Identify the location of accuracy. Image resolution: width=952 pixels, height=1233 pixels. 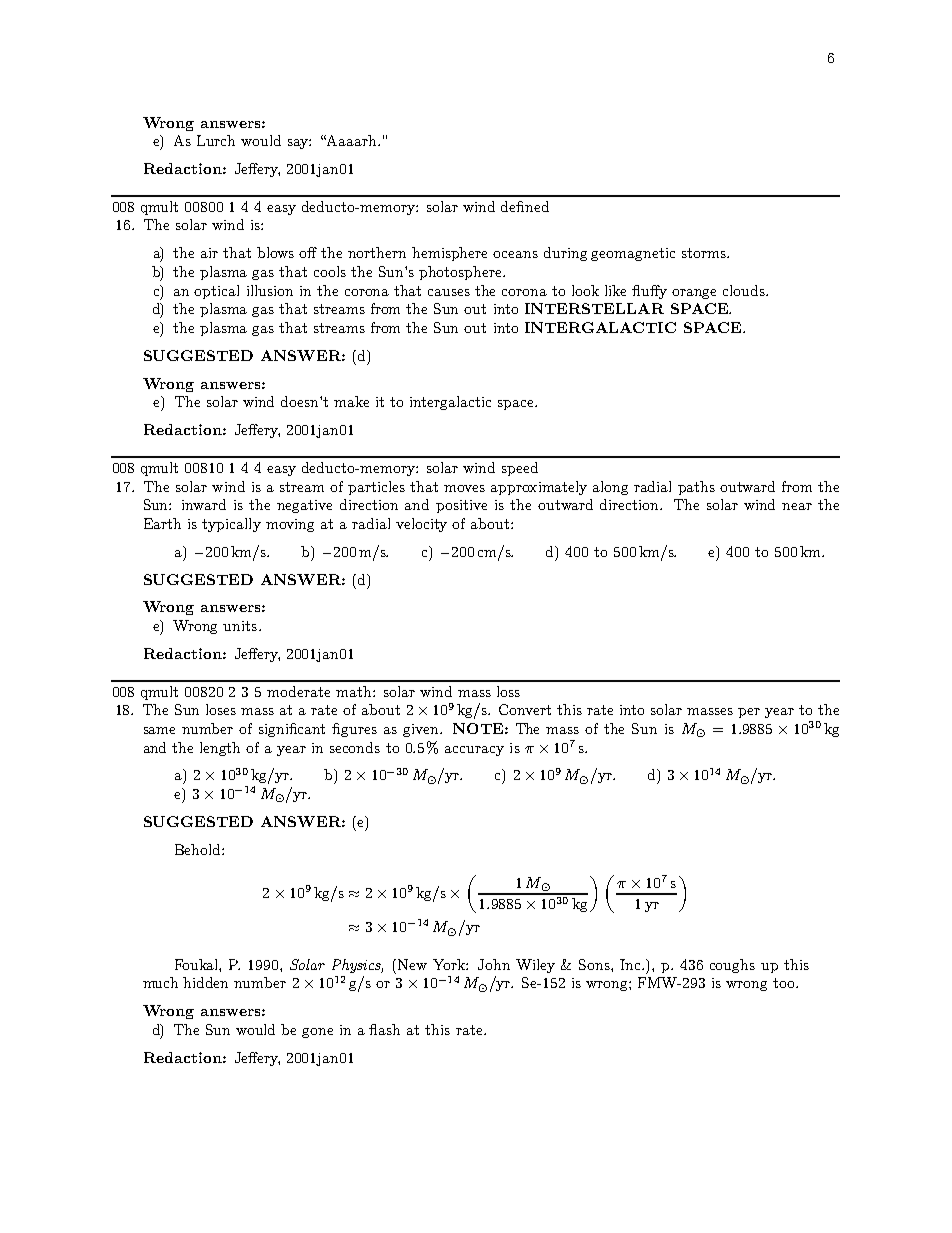
(474, 751).
